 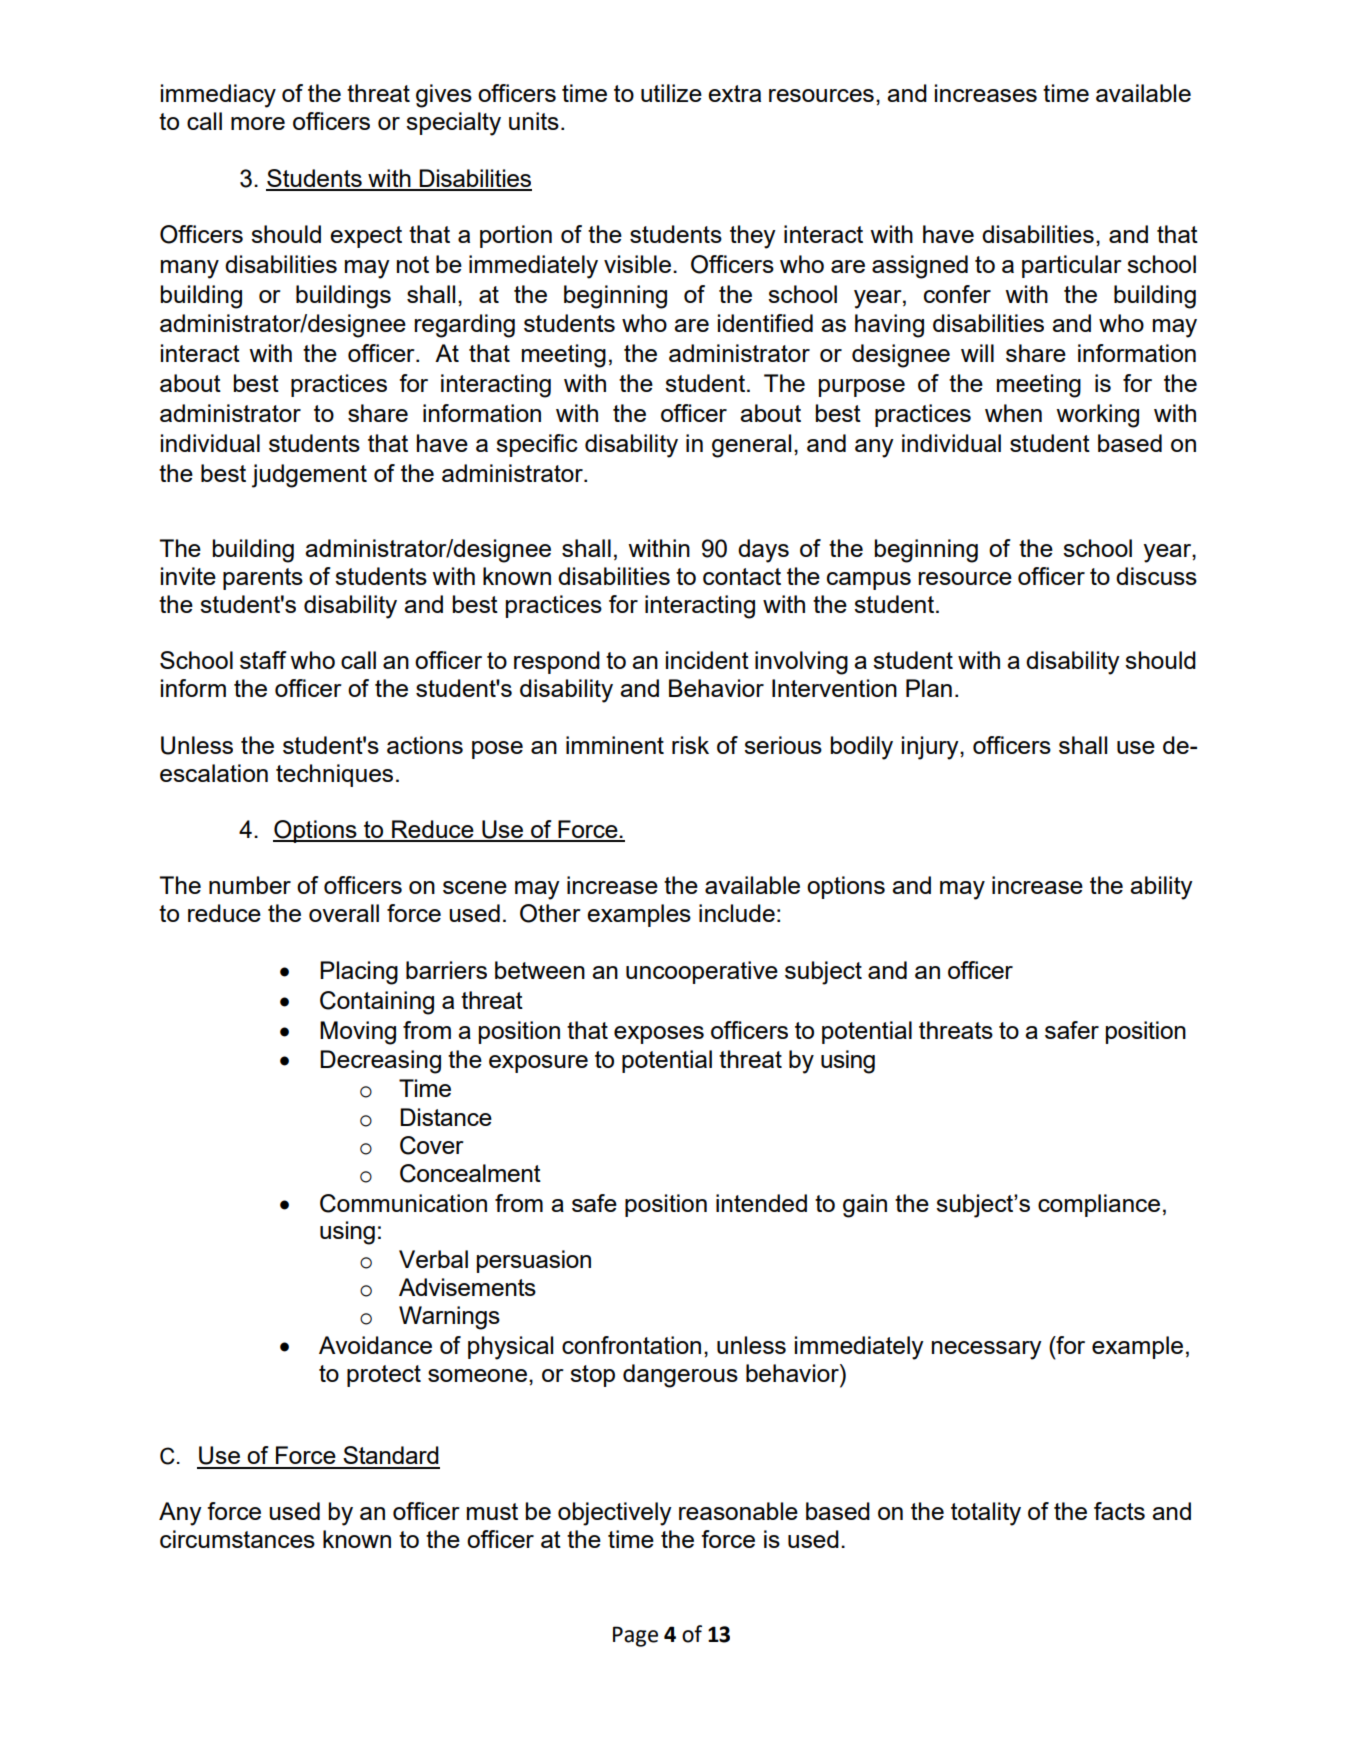 I want to click on Page, so click(x=635, y=1636).
